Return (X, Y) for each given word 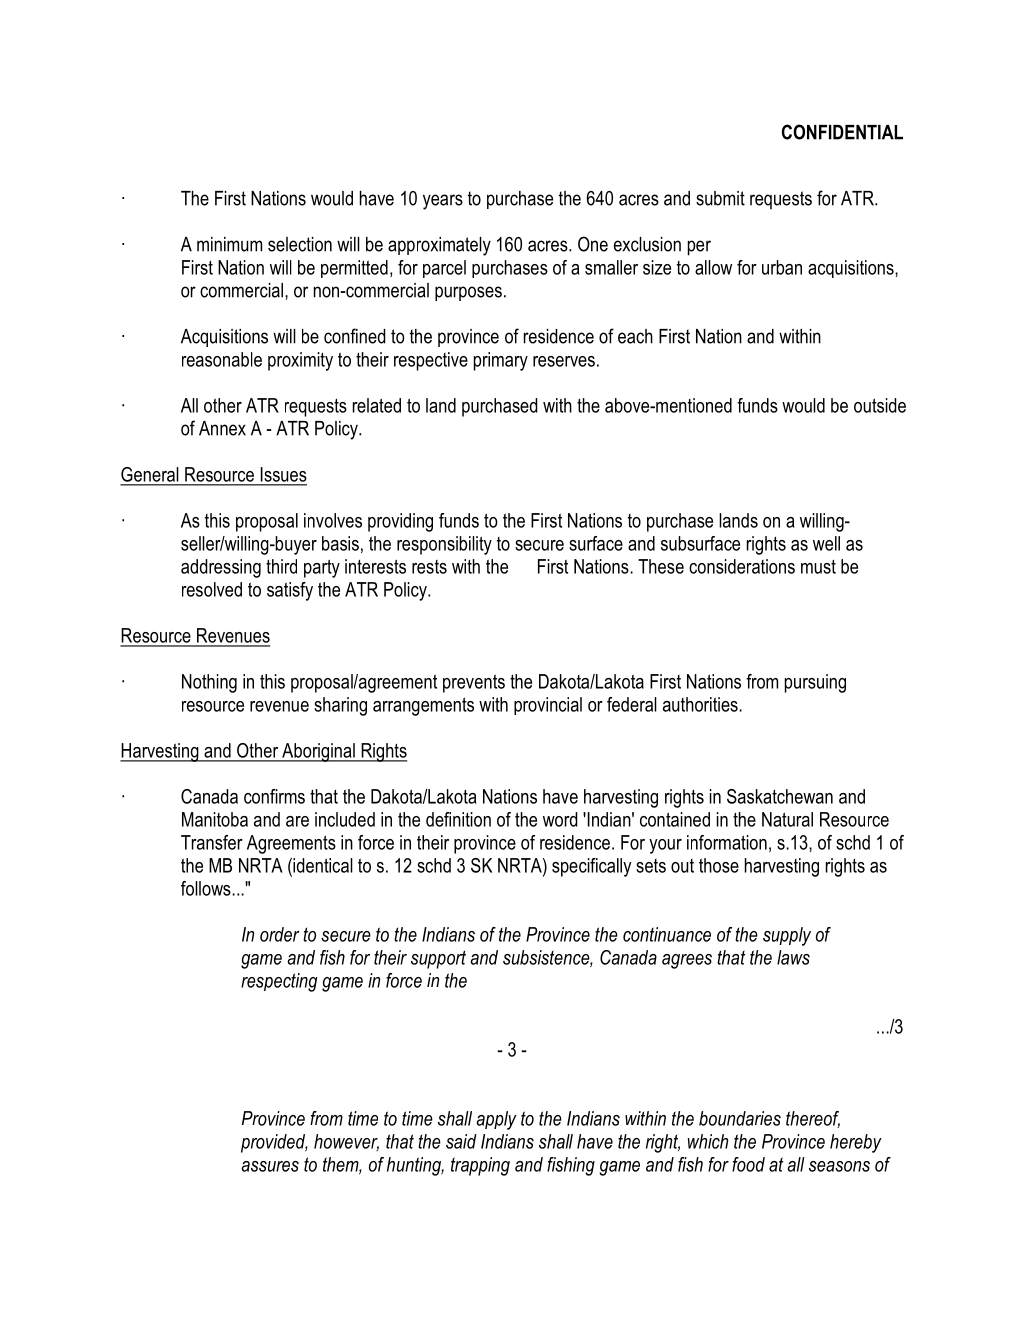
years (443, 202)
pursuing (815, 683)
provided (274, 1143)
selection (300, 244)
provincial (548, 706)
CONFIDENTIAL (842, 132)
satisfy (290, 591)
